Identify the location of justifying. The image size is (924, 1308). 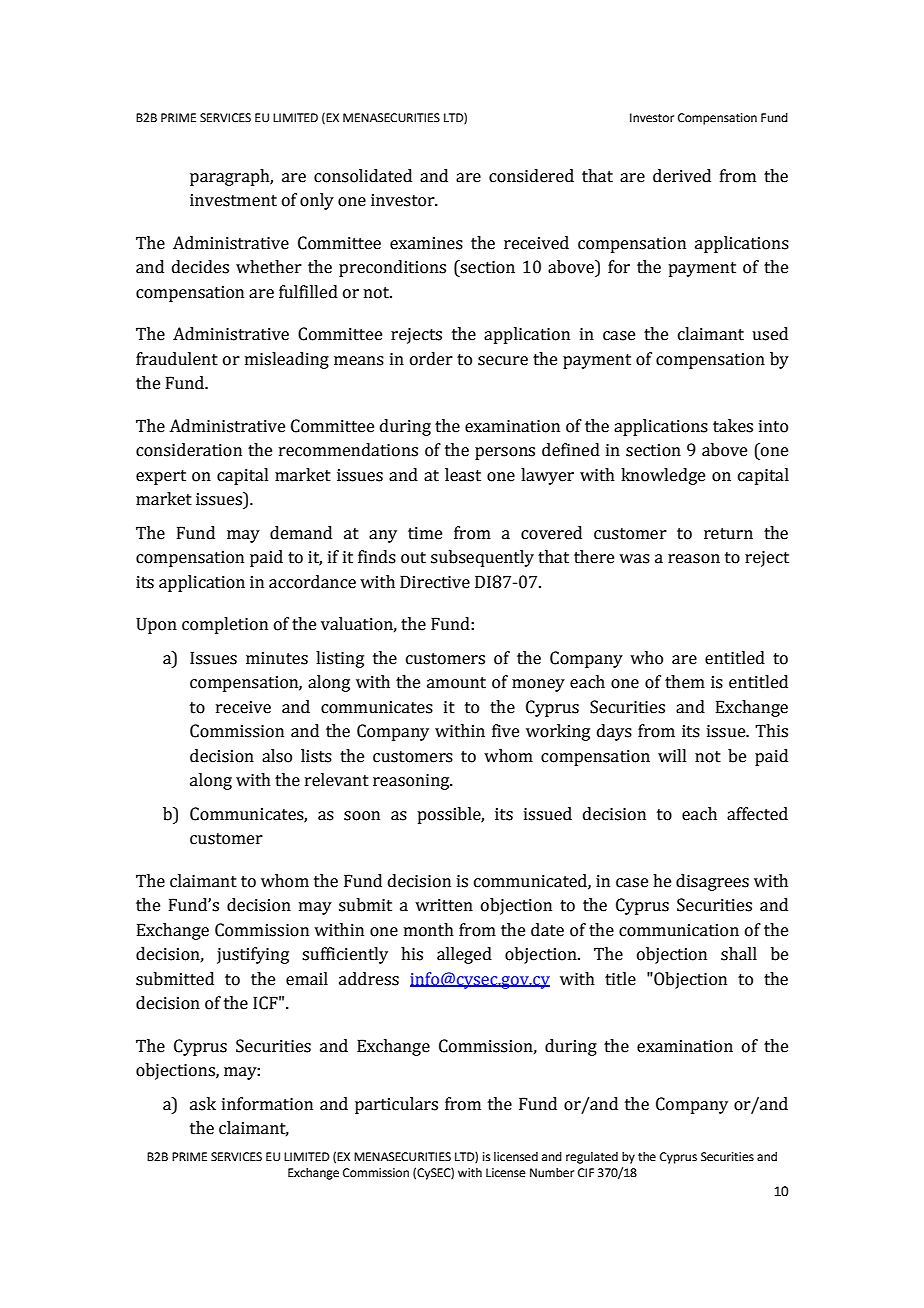
(253, 955).
